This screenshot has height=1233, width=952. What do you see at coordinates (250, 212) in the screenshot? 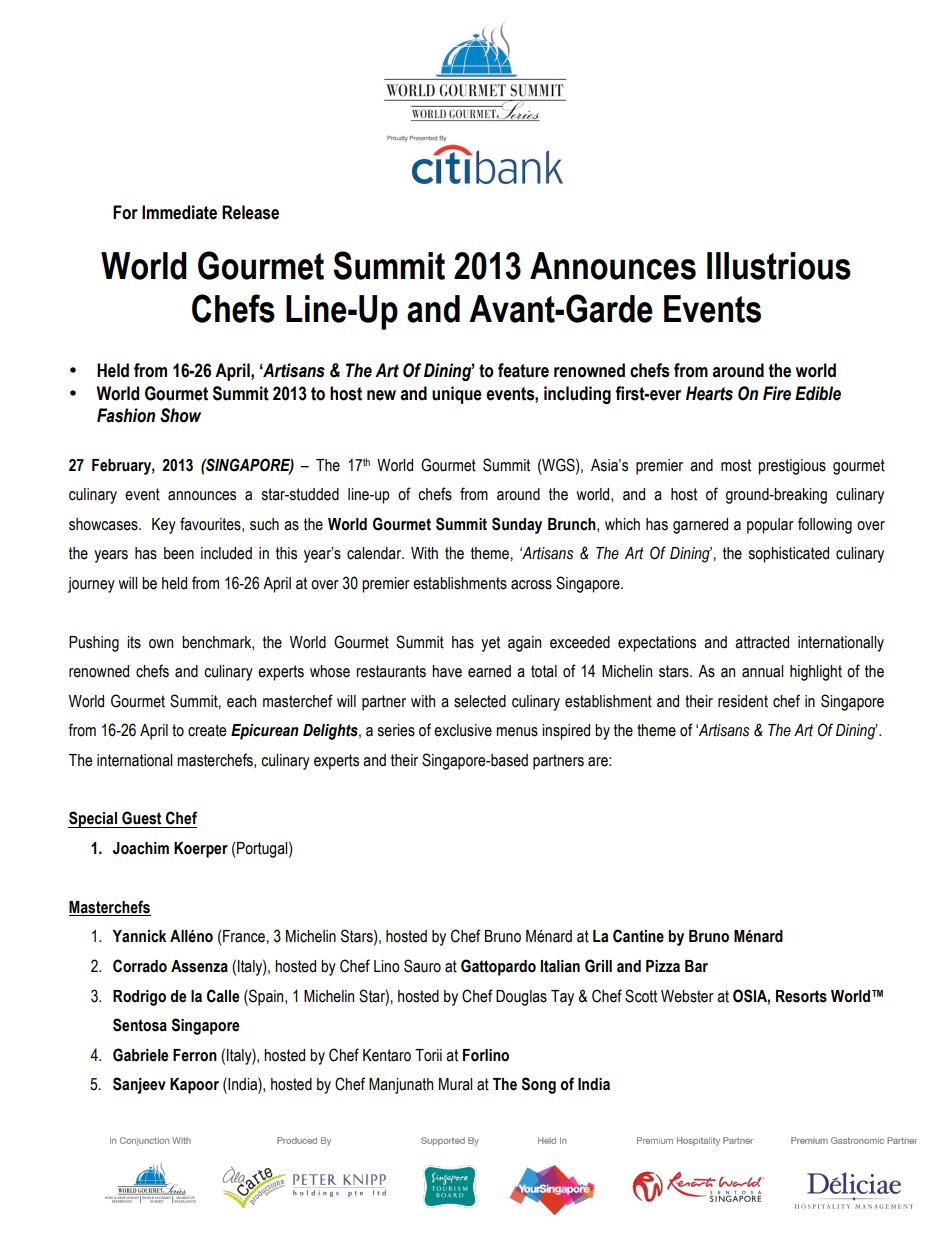
I see `Release` at bounding box center [250, 212].
